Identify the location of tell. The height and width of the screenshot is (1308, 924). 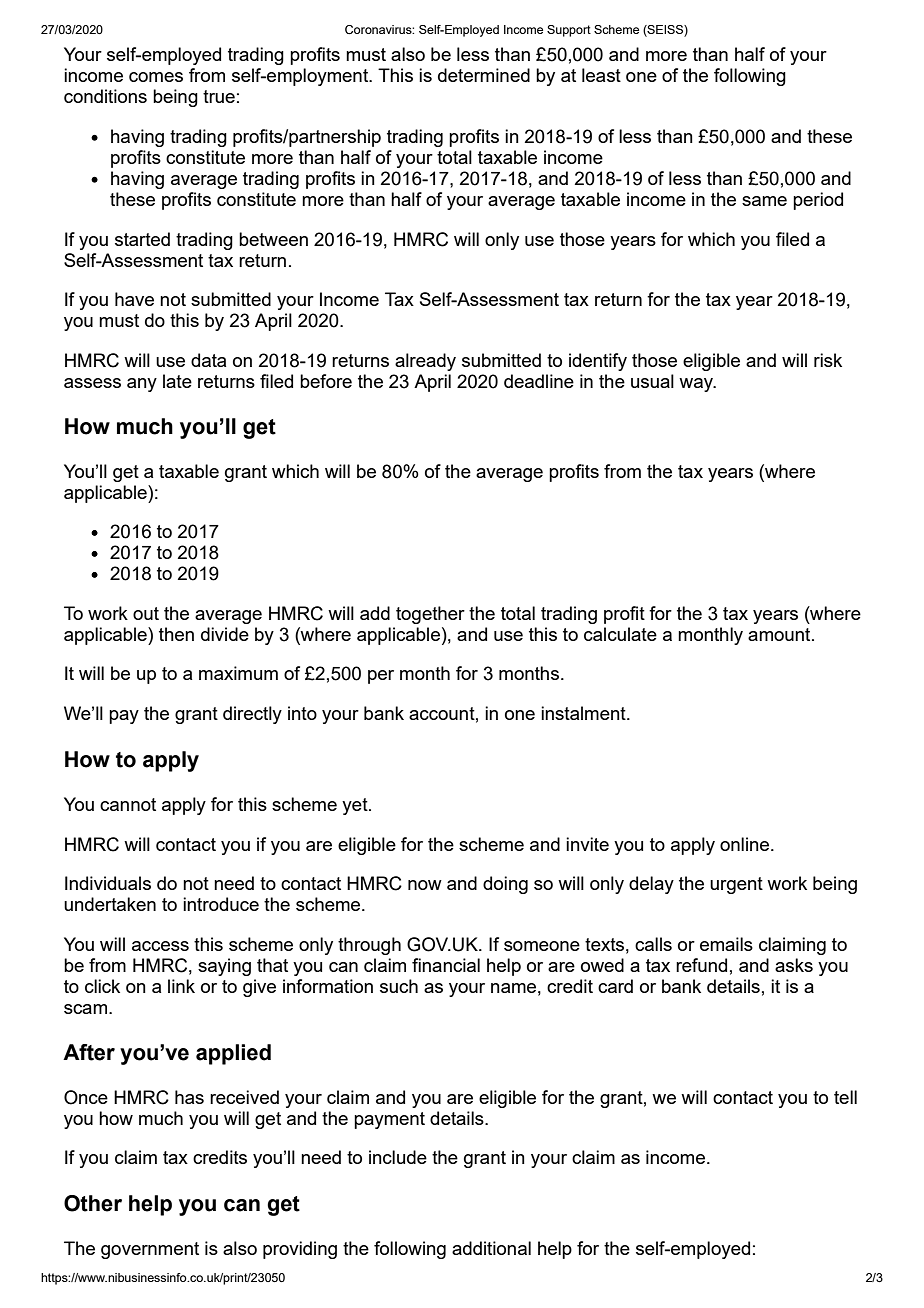
(845, 1097).
